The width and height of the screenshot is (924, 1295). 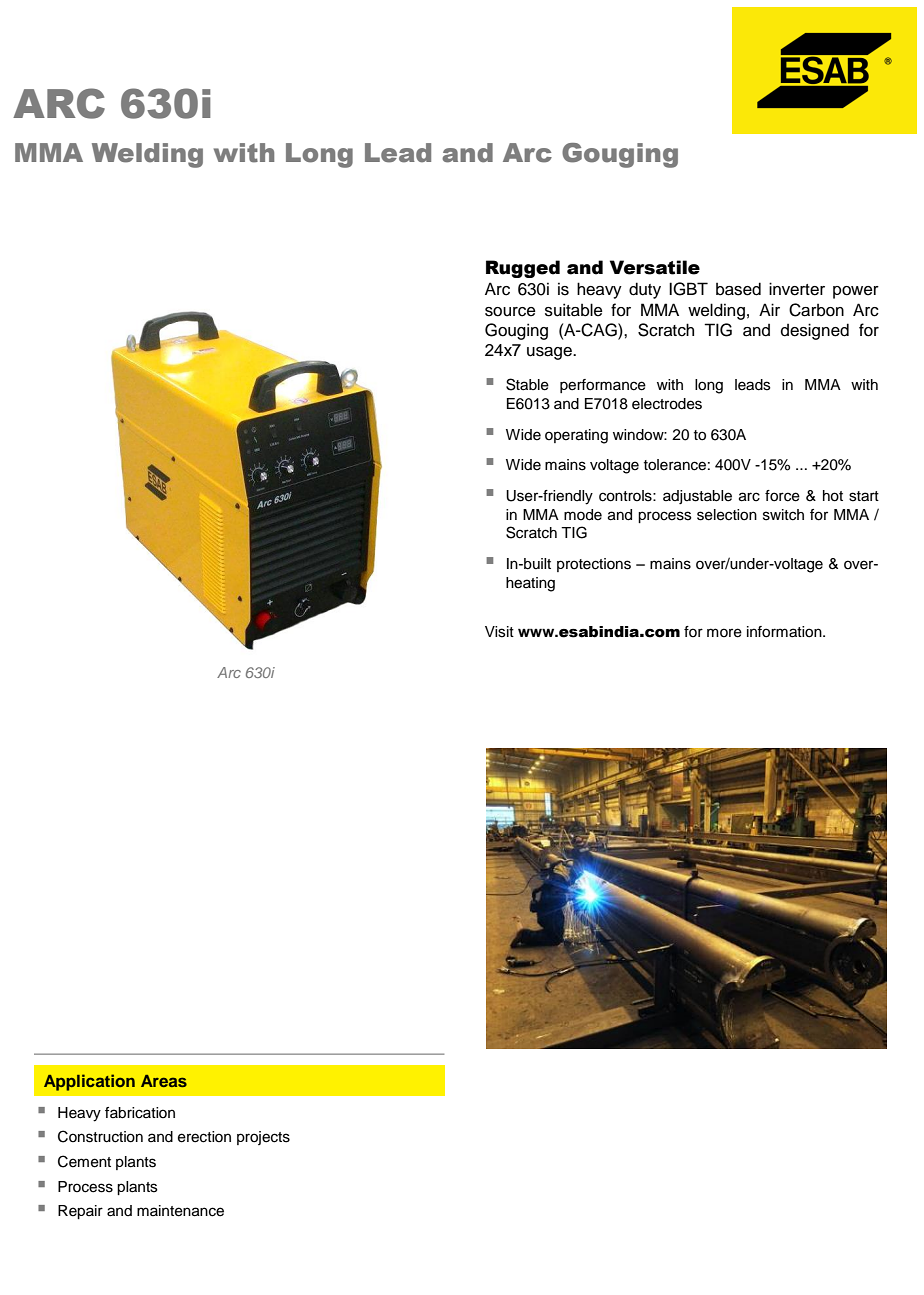 What do you see at coordinates (180, 1211) in the screenshot?
I see `maintenance` at bounding box center [180, 1211].
